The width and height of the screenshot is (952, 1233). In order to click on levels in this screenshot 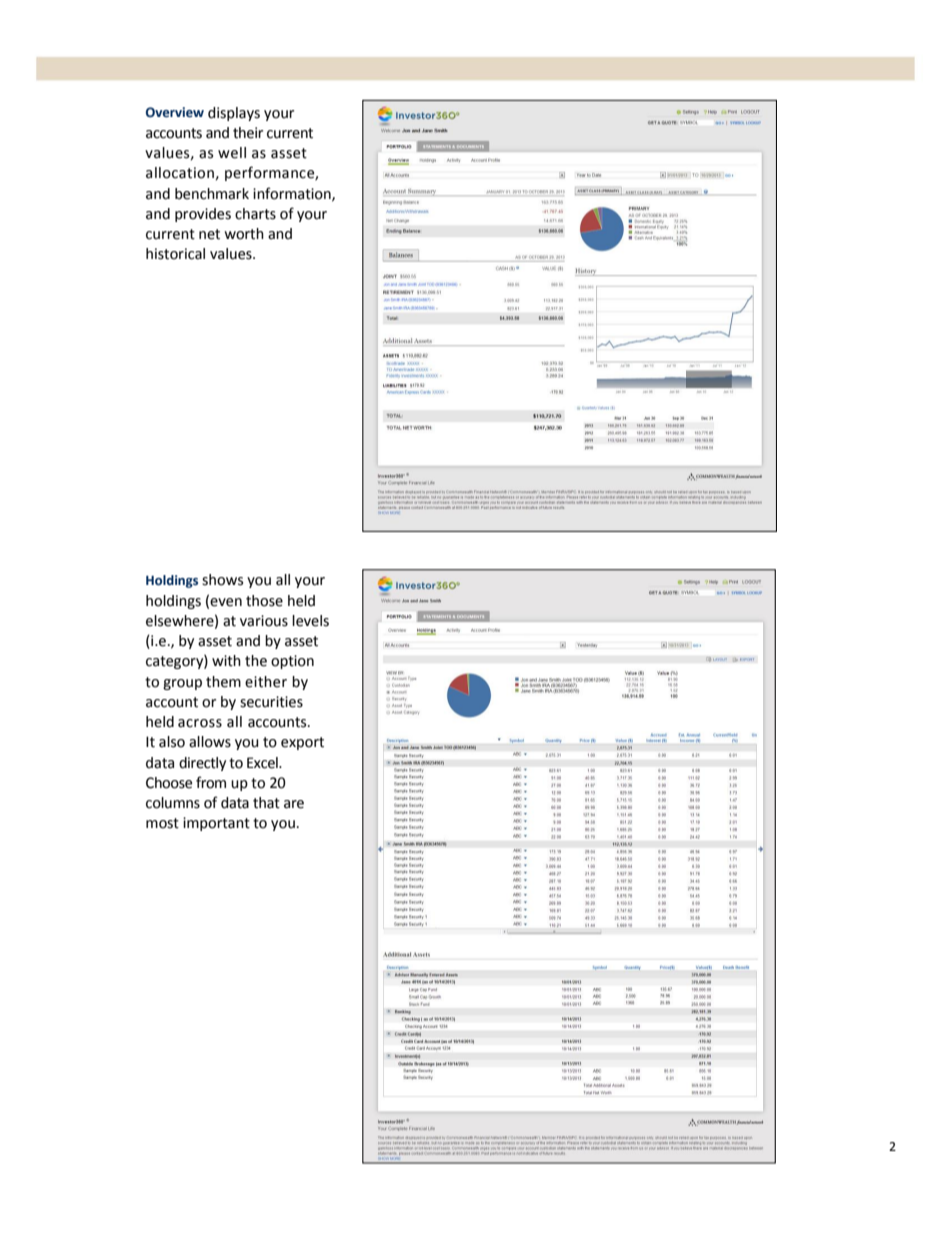, I will do `click(310, 621)`.
